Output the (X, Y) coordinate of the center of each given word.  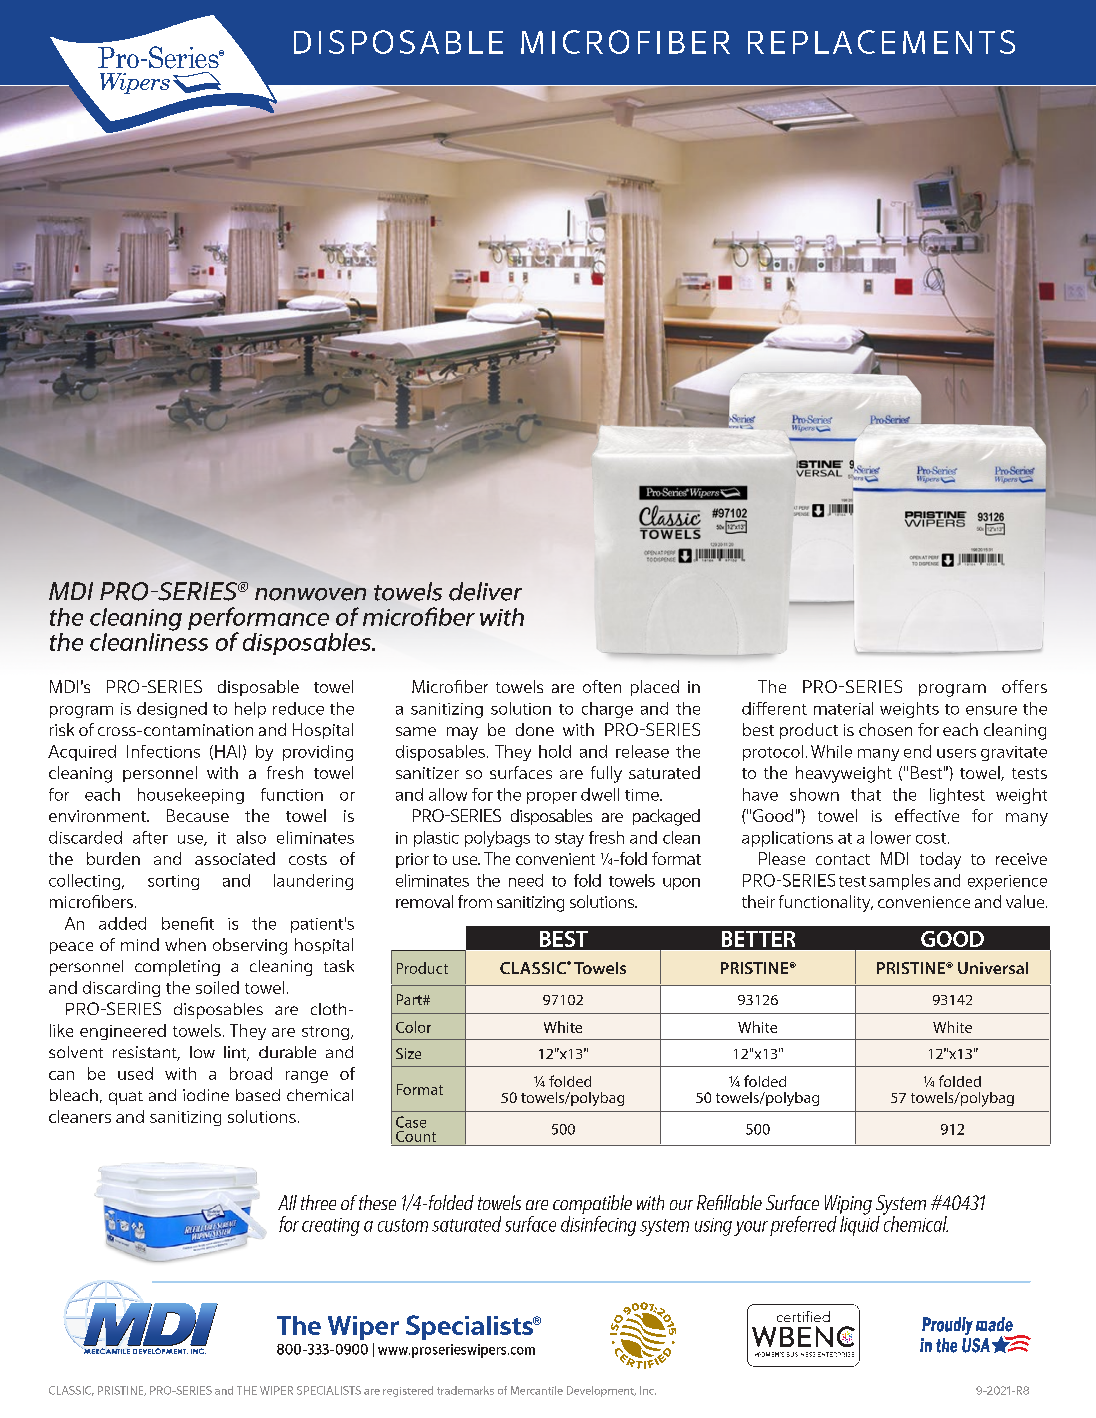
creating (331, 1227)
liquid (860, 1225)
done (535, 729)
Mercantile (537, 1390)
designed (172, 710)
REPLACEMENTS (881, 42)
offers (1024, 686)
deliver (485, 591)
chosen (885, 729)
